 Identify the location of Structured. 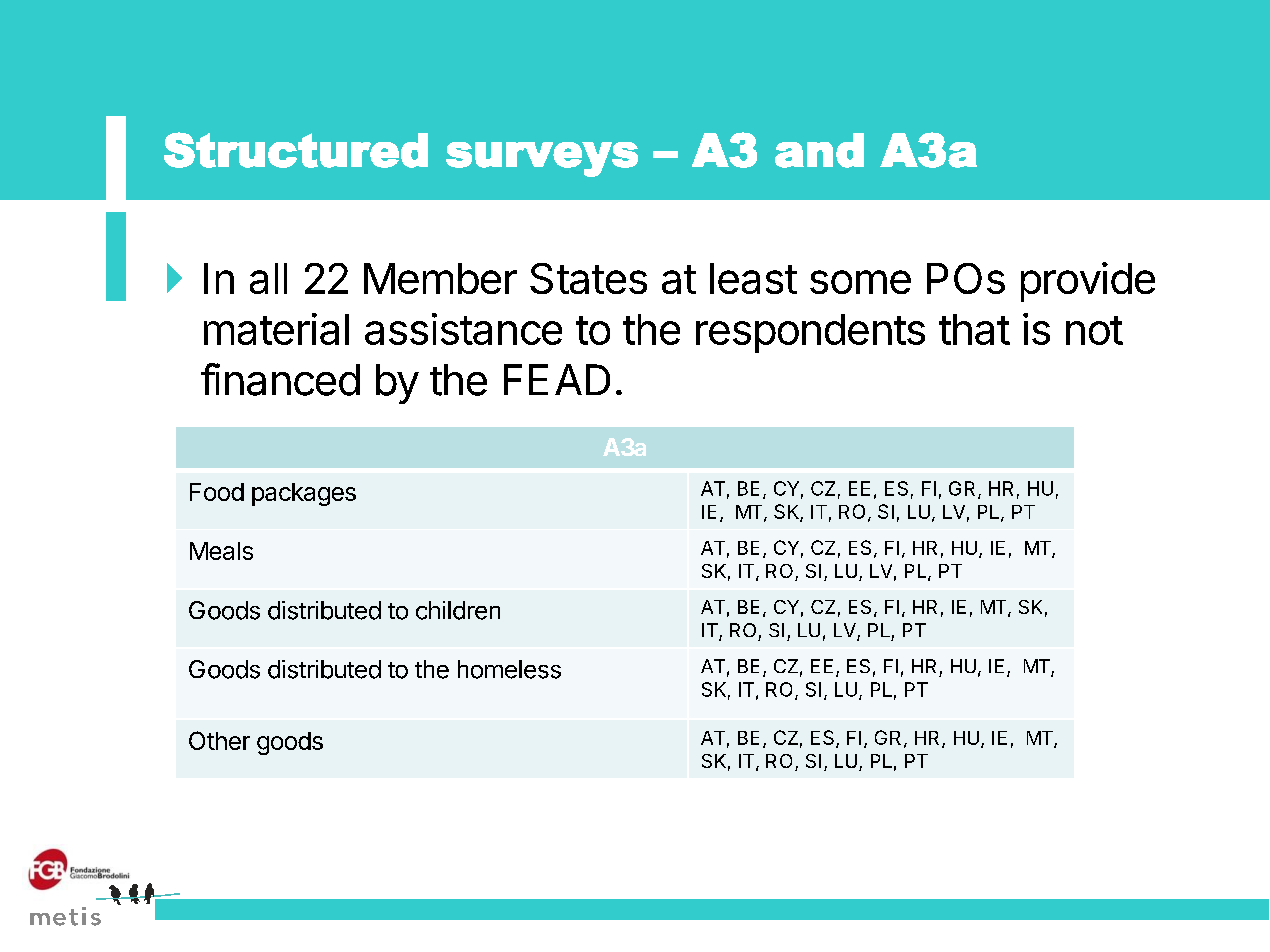
(296, 150).
